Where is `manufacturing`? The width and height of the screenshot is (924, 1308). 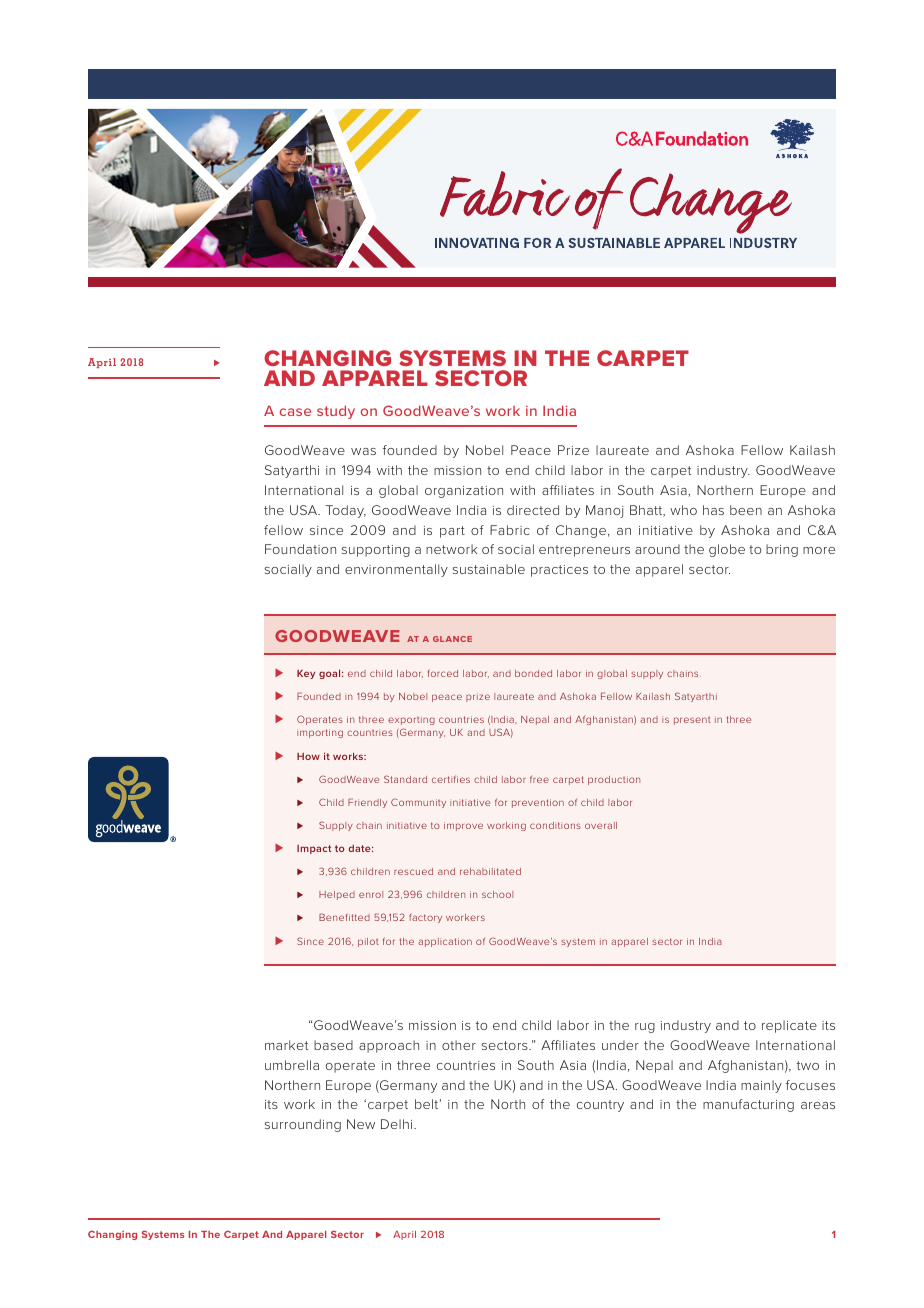
manufacturing is located at coordinates (748, 1105).
